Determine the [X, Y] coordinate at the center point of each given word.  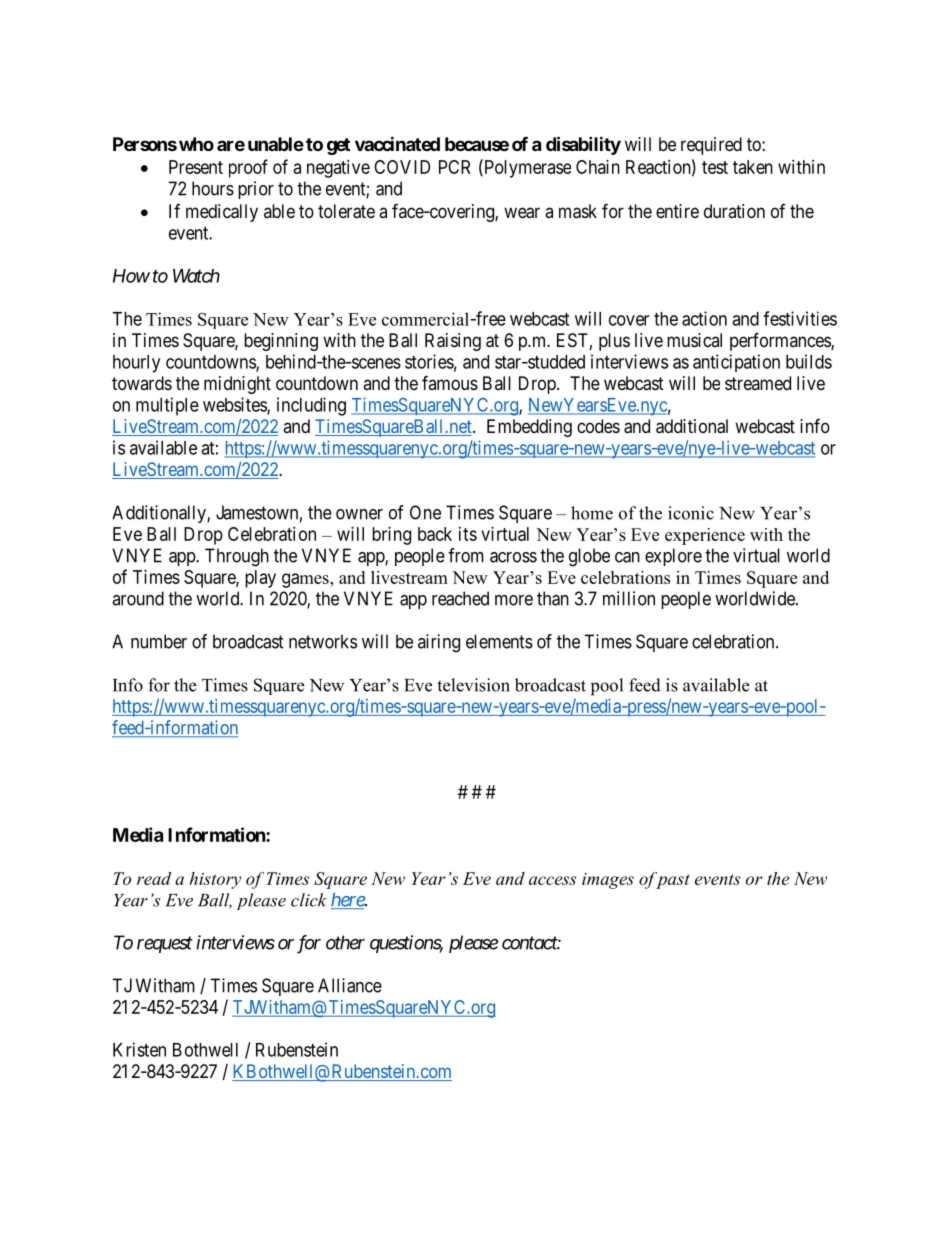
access [552, 880]
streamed [758, 383]
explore [673, 557]
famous [450, 382]
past [672, 880]
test [715, 167]
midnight [237, 385]
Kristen [139, 1049]
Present [196, 167]
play [260, 579]
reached [460, 598]
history [215, 880]
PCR [454, 167]
